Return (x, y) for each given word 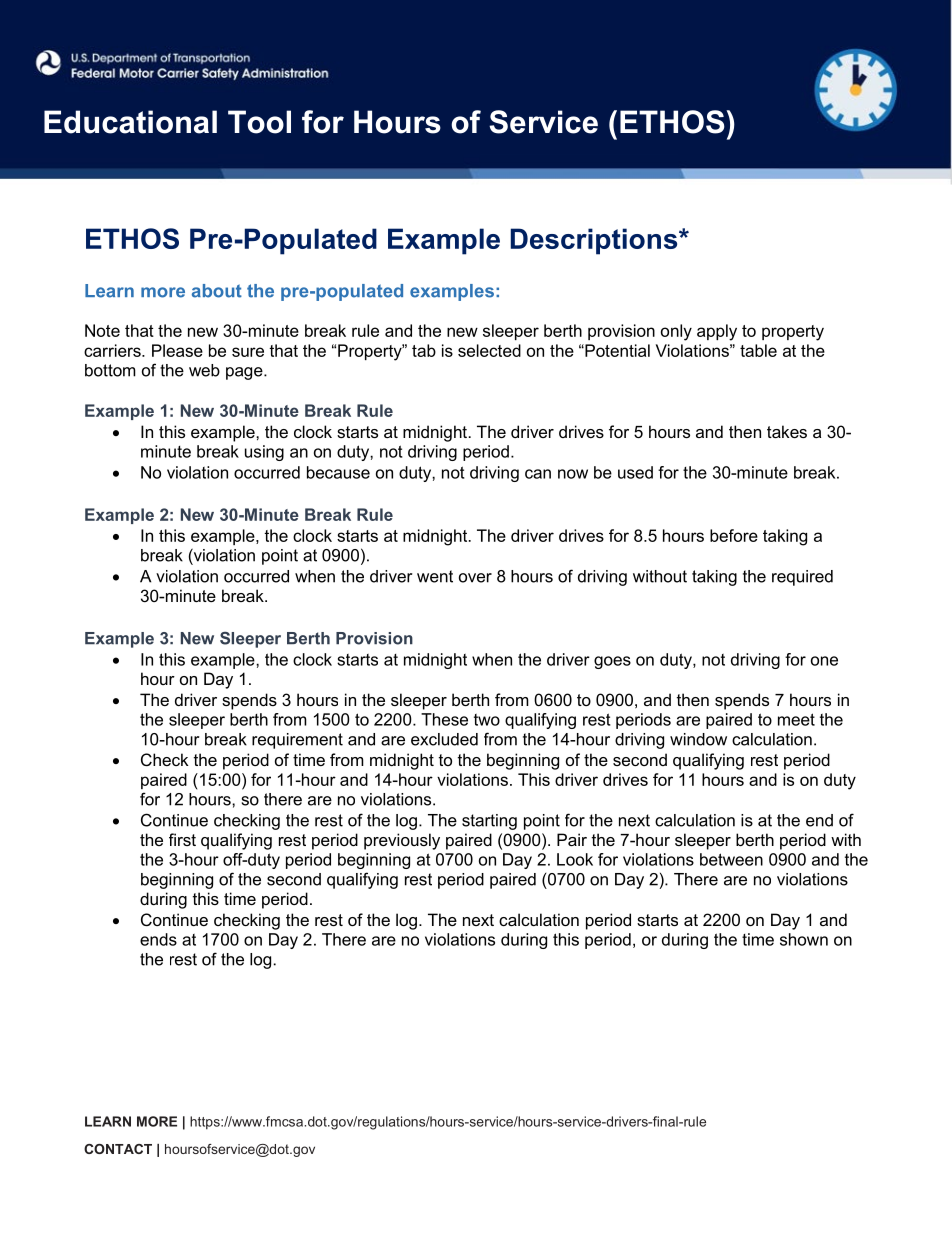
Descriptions (595, 241)
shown (804, 939)
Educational (130, 122)
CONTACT (118, 1149)
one (824, 661)
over (475, 578)
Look (575, 859)
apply (717, 332)
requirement (297, 741)
